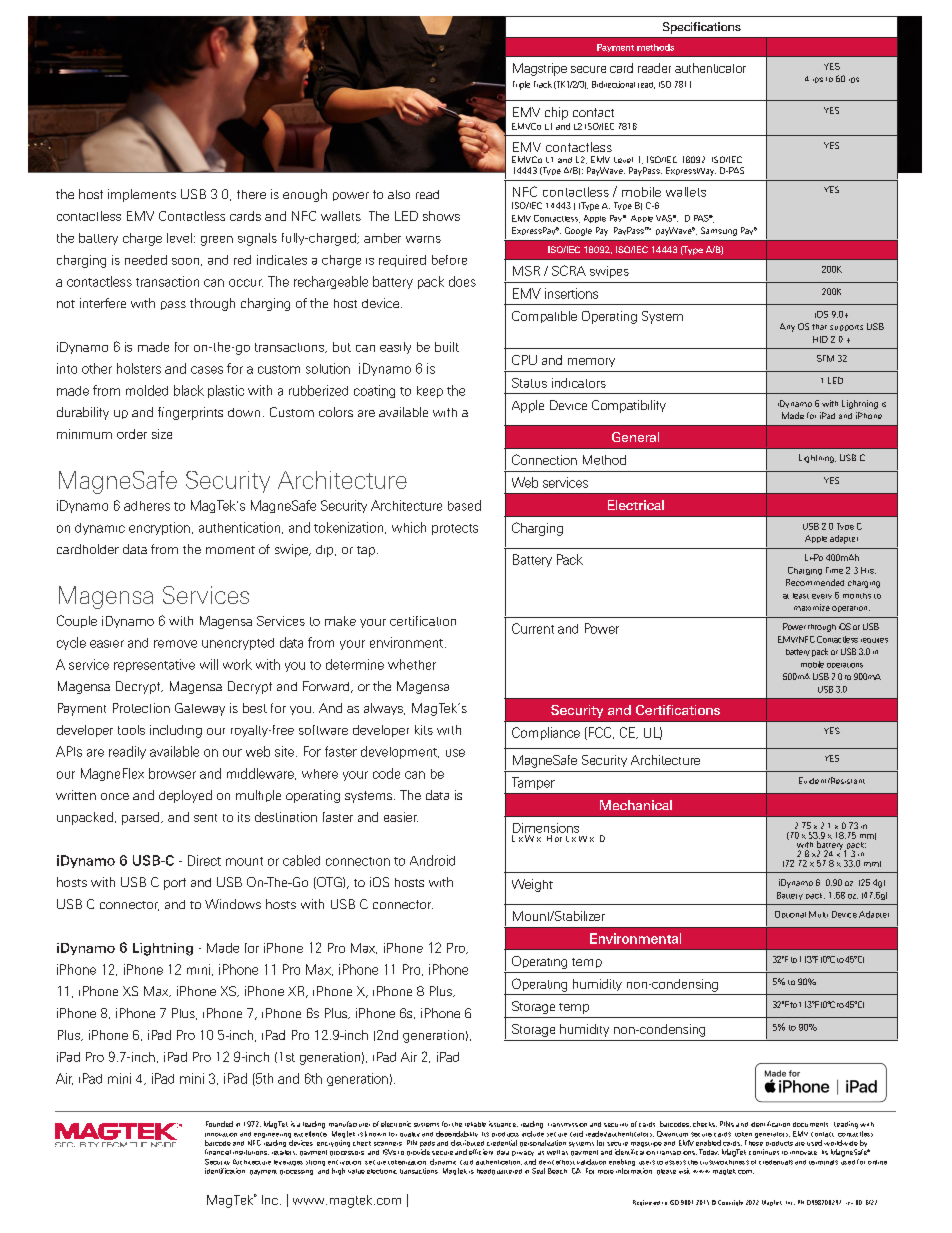  I want to click on financial, so click(218, 1152).
